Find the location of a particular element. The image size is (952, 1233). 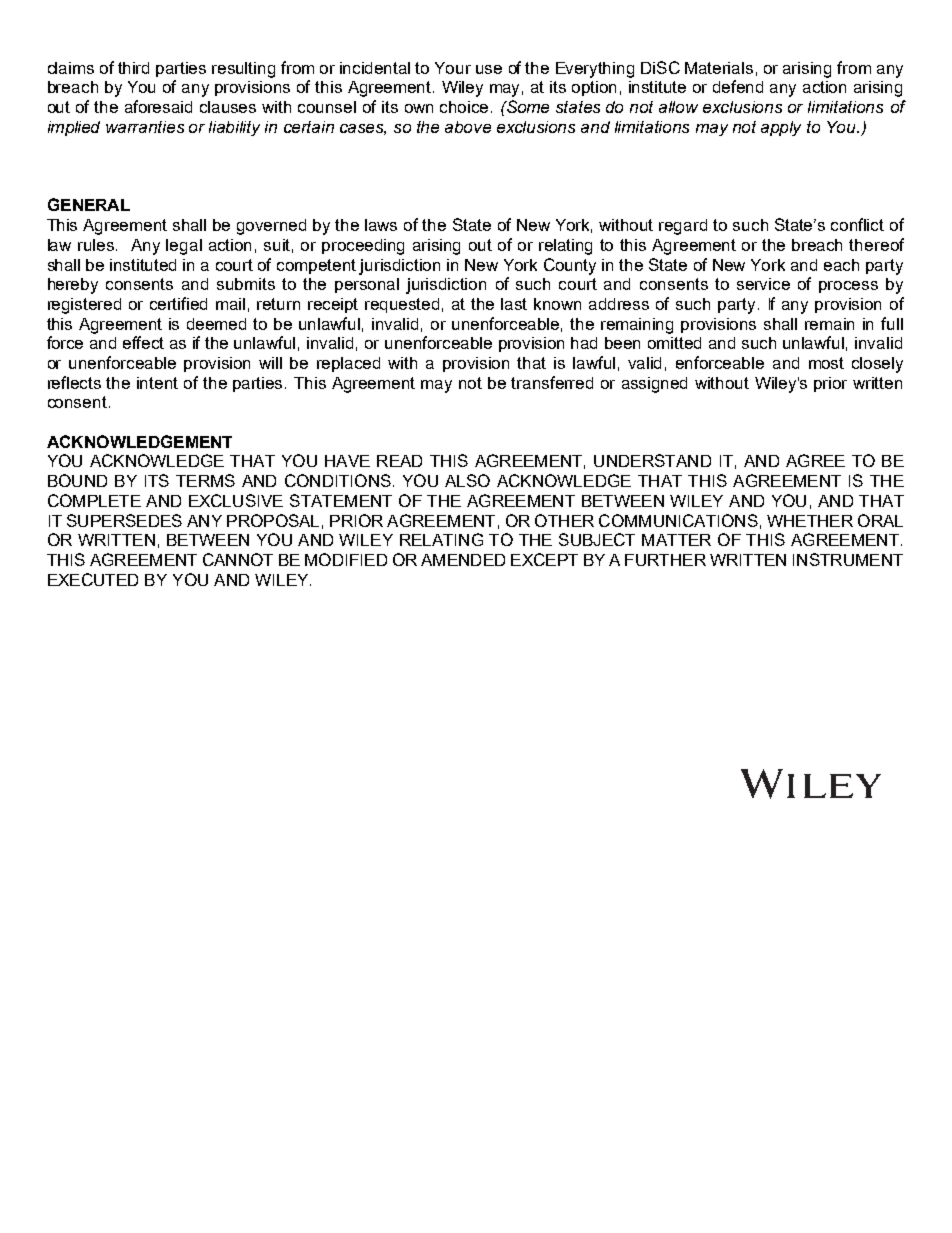

GENERAL is located at coordinates (89, 204).
